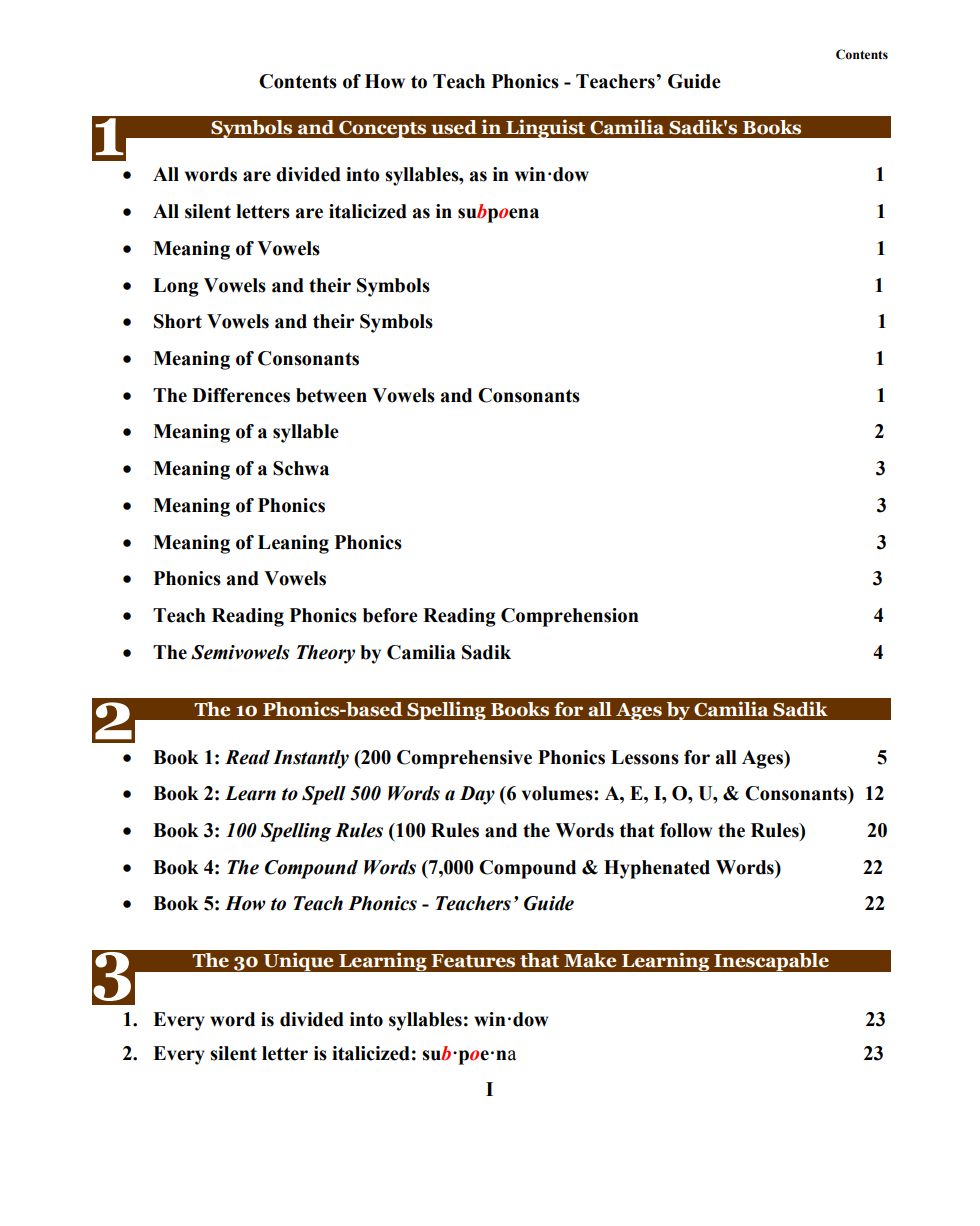  Describe the element at coordinates (590, 960) in the screenshot. I see `Make` at that location.
